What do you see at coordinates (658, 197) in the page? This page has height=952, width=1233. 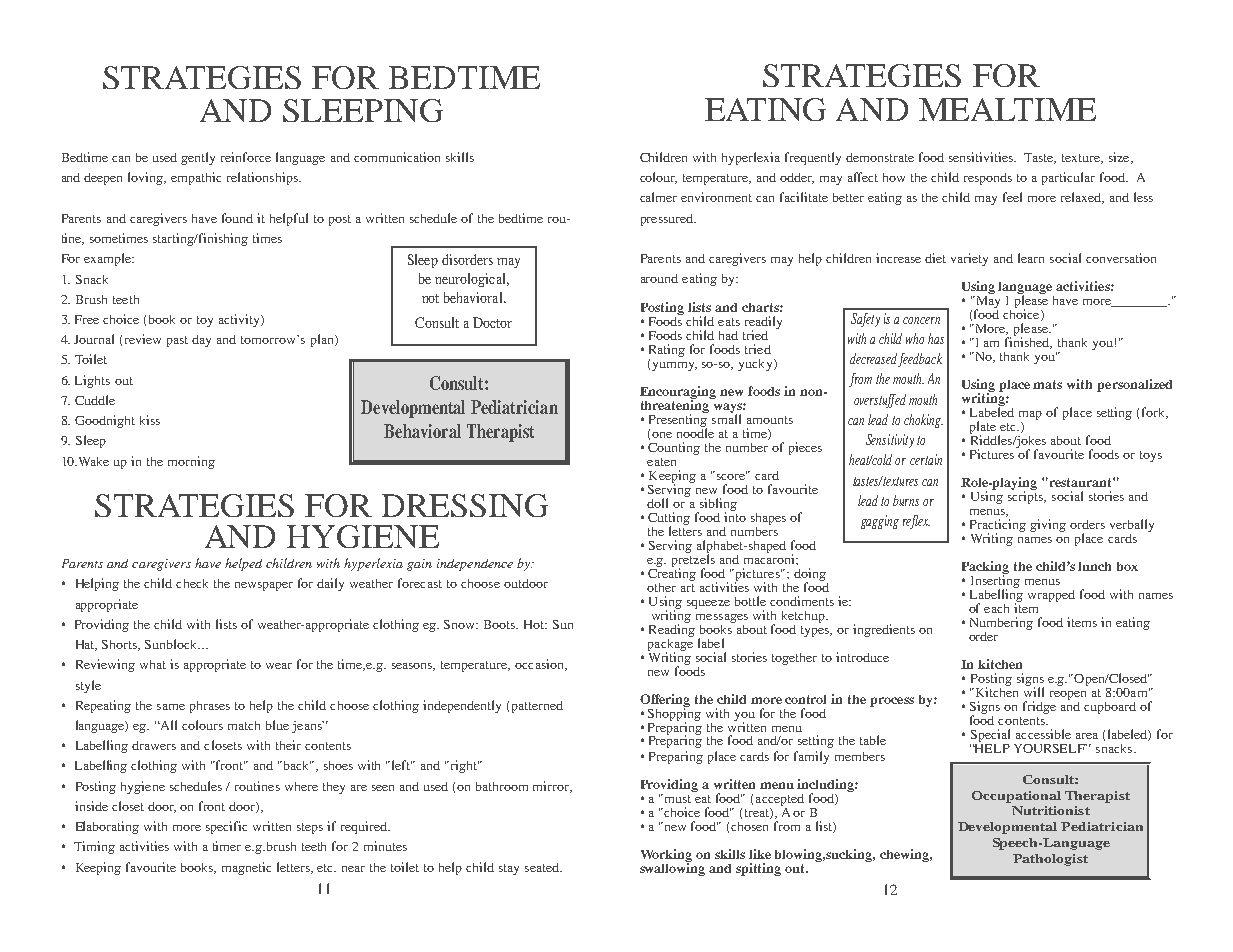 I see `calmer` at bounding box center [658, 197].
